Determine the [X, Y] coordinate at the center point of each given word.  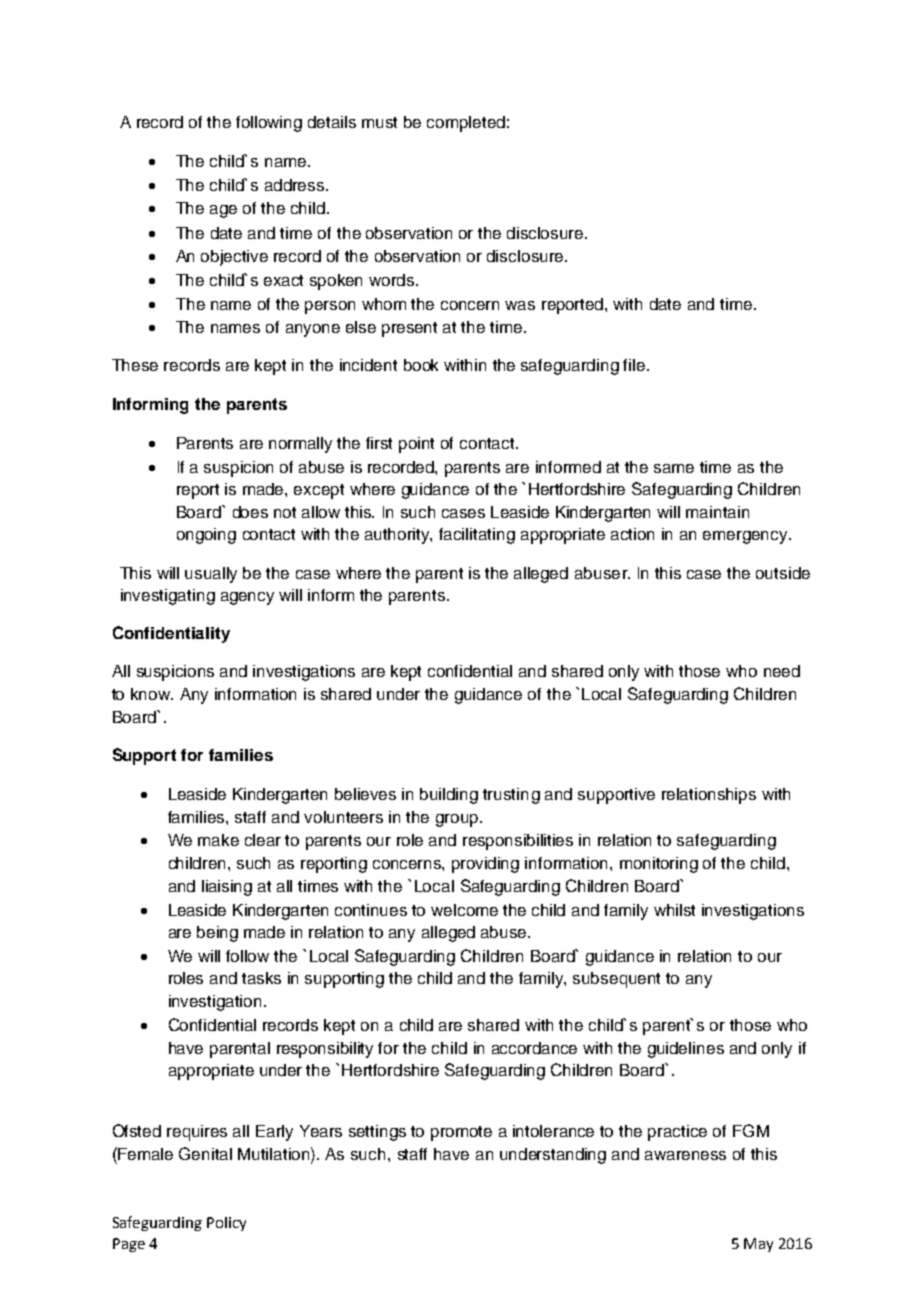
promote [461, 1133]
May [758, 1245]
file [635, 365]
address [296, 185]
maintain [717, 512]
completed [466, 124]
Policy [226, 1224]
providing [485, 865]
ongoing [206, 536]
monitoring [659, 865]
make [218, 840]
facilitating [477, 536]
